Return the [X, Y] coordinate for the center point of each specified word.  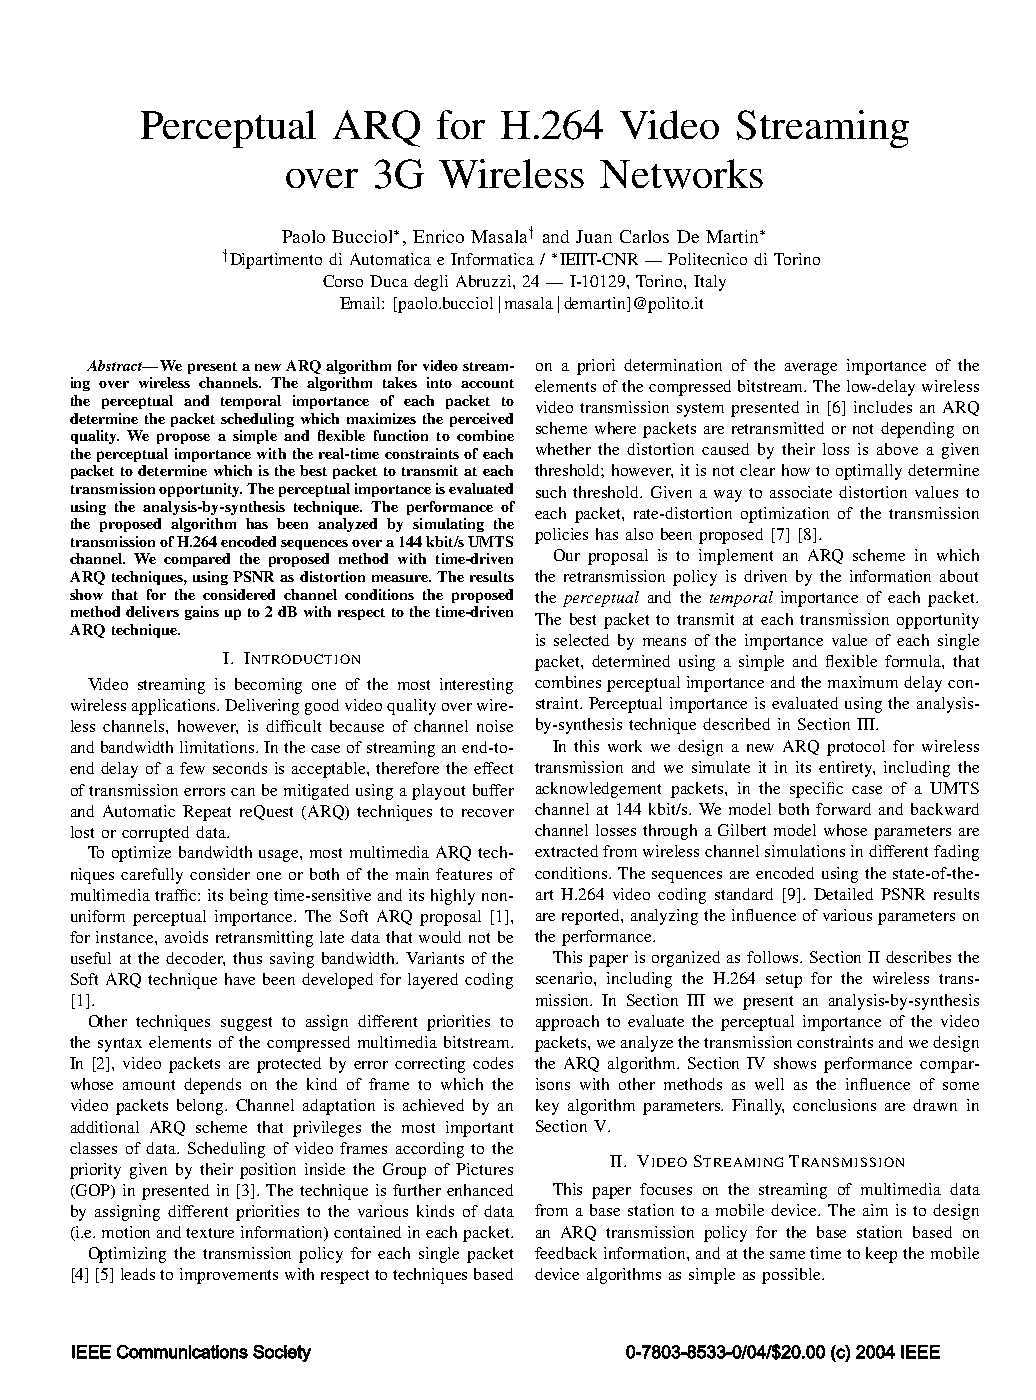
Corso [343, 281]
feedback [566, 1253]
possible [792, 1276]
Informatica [492, 259]
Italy [710, 283]
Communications [182, 1352]
